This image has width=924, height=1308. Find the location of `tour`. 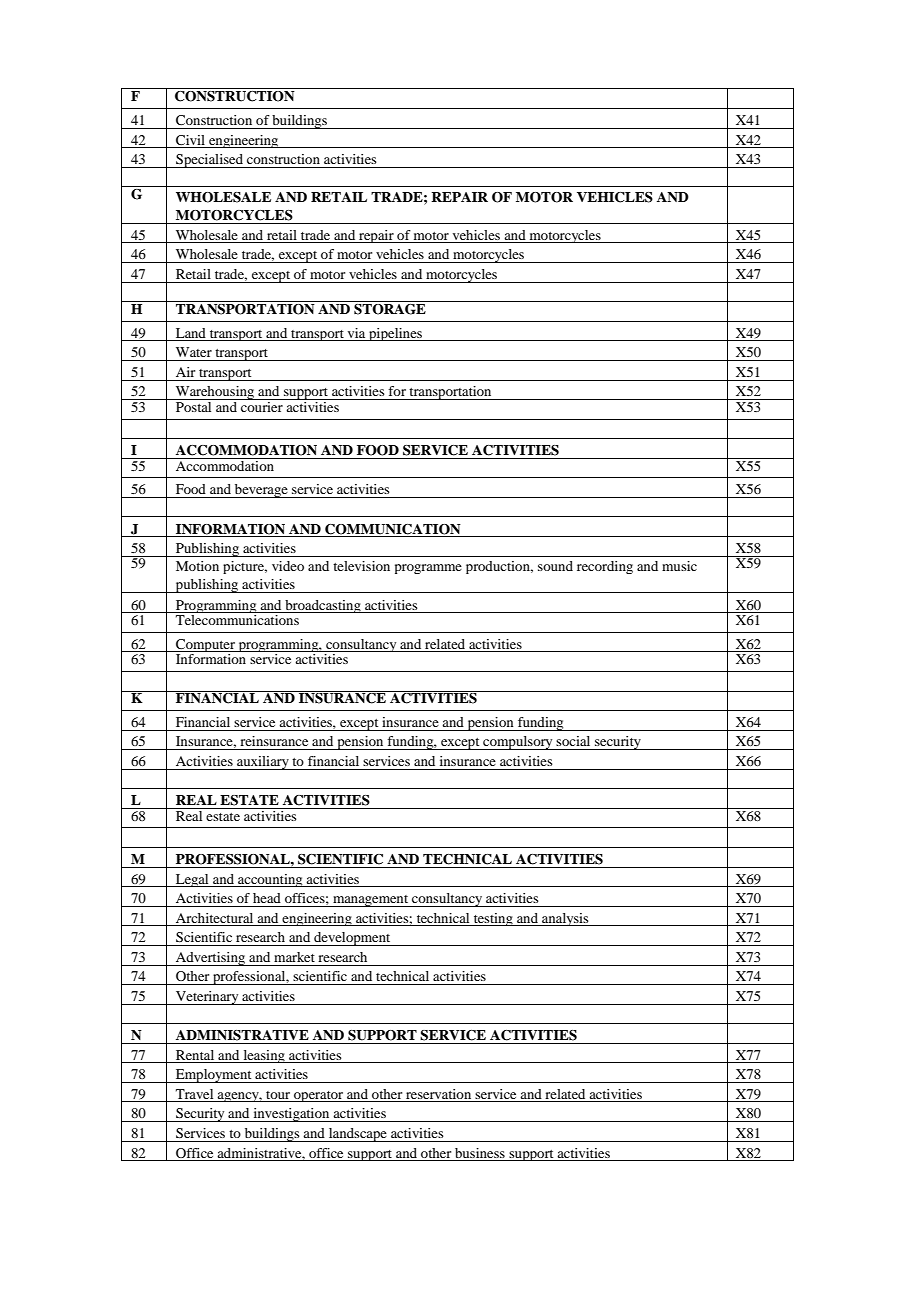

tour is located at coordinates (278, 1095).
